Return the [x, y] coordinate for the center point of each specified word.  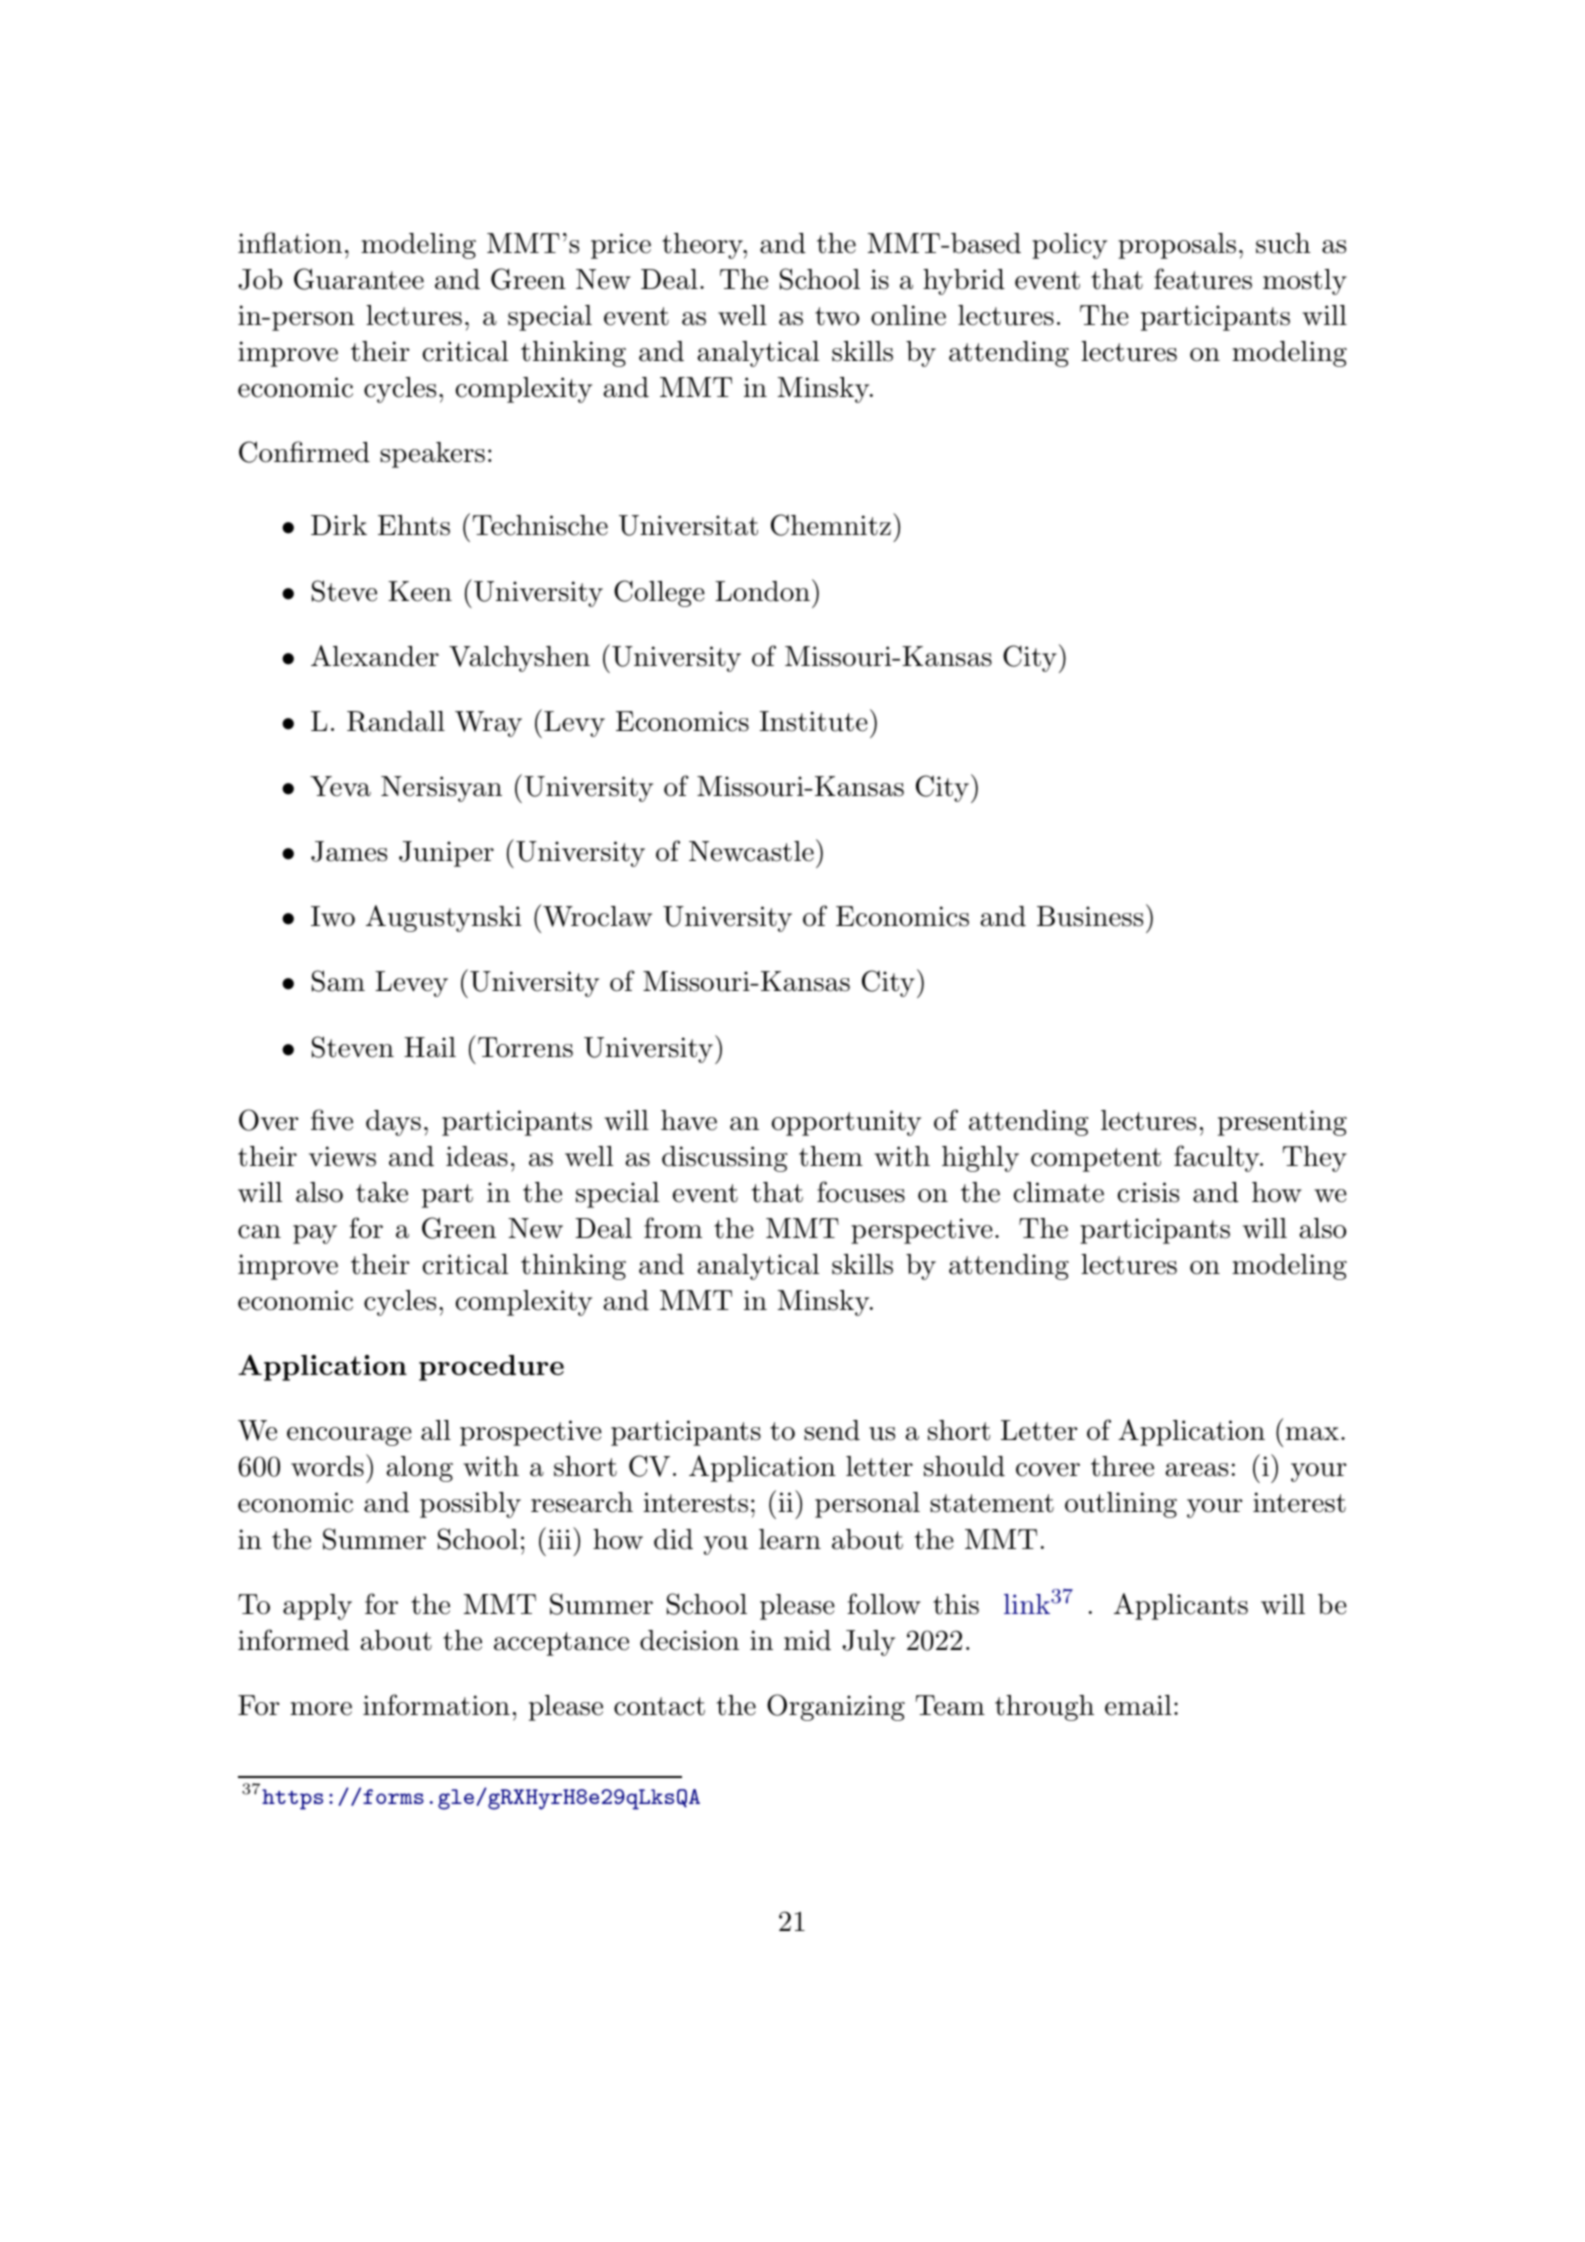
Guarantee [359, 279]
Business [1090, 916]
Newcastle [751, 851]
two [837, 316]
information [436, 1705]
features [1203, 279]
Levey [411, 984]
